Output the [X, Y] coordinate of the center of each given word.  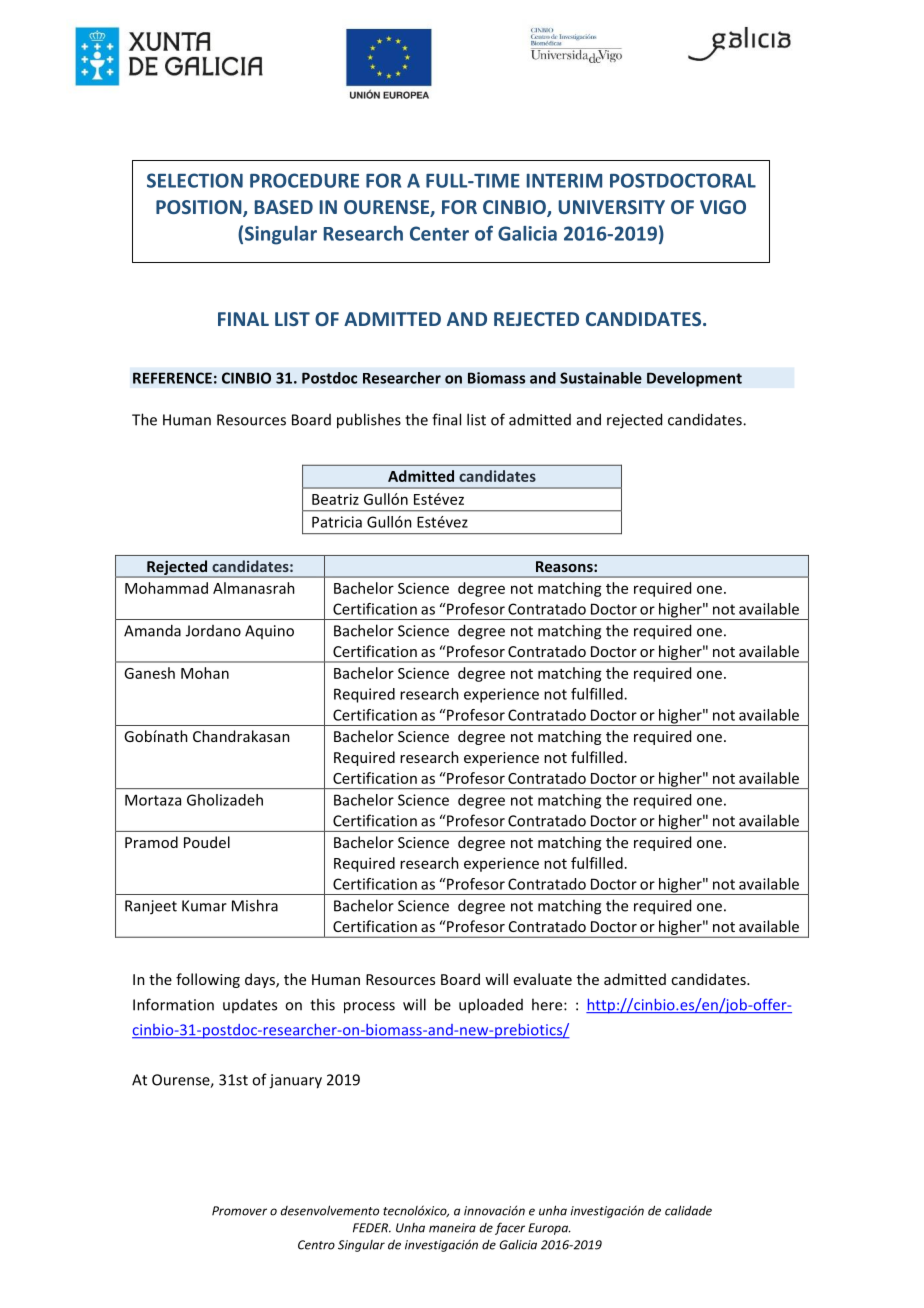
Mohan [205, 673]
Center [439, 233]
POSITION [200, 208]
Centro [316, 1245]
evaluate [543, 979]
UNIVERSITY [612, 207]
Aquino [269, 632]
